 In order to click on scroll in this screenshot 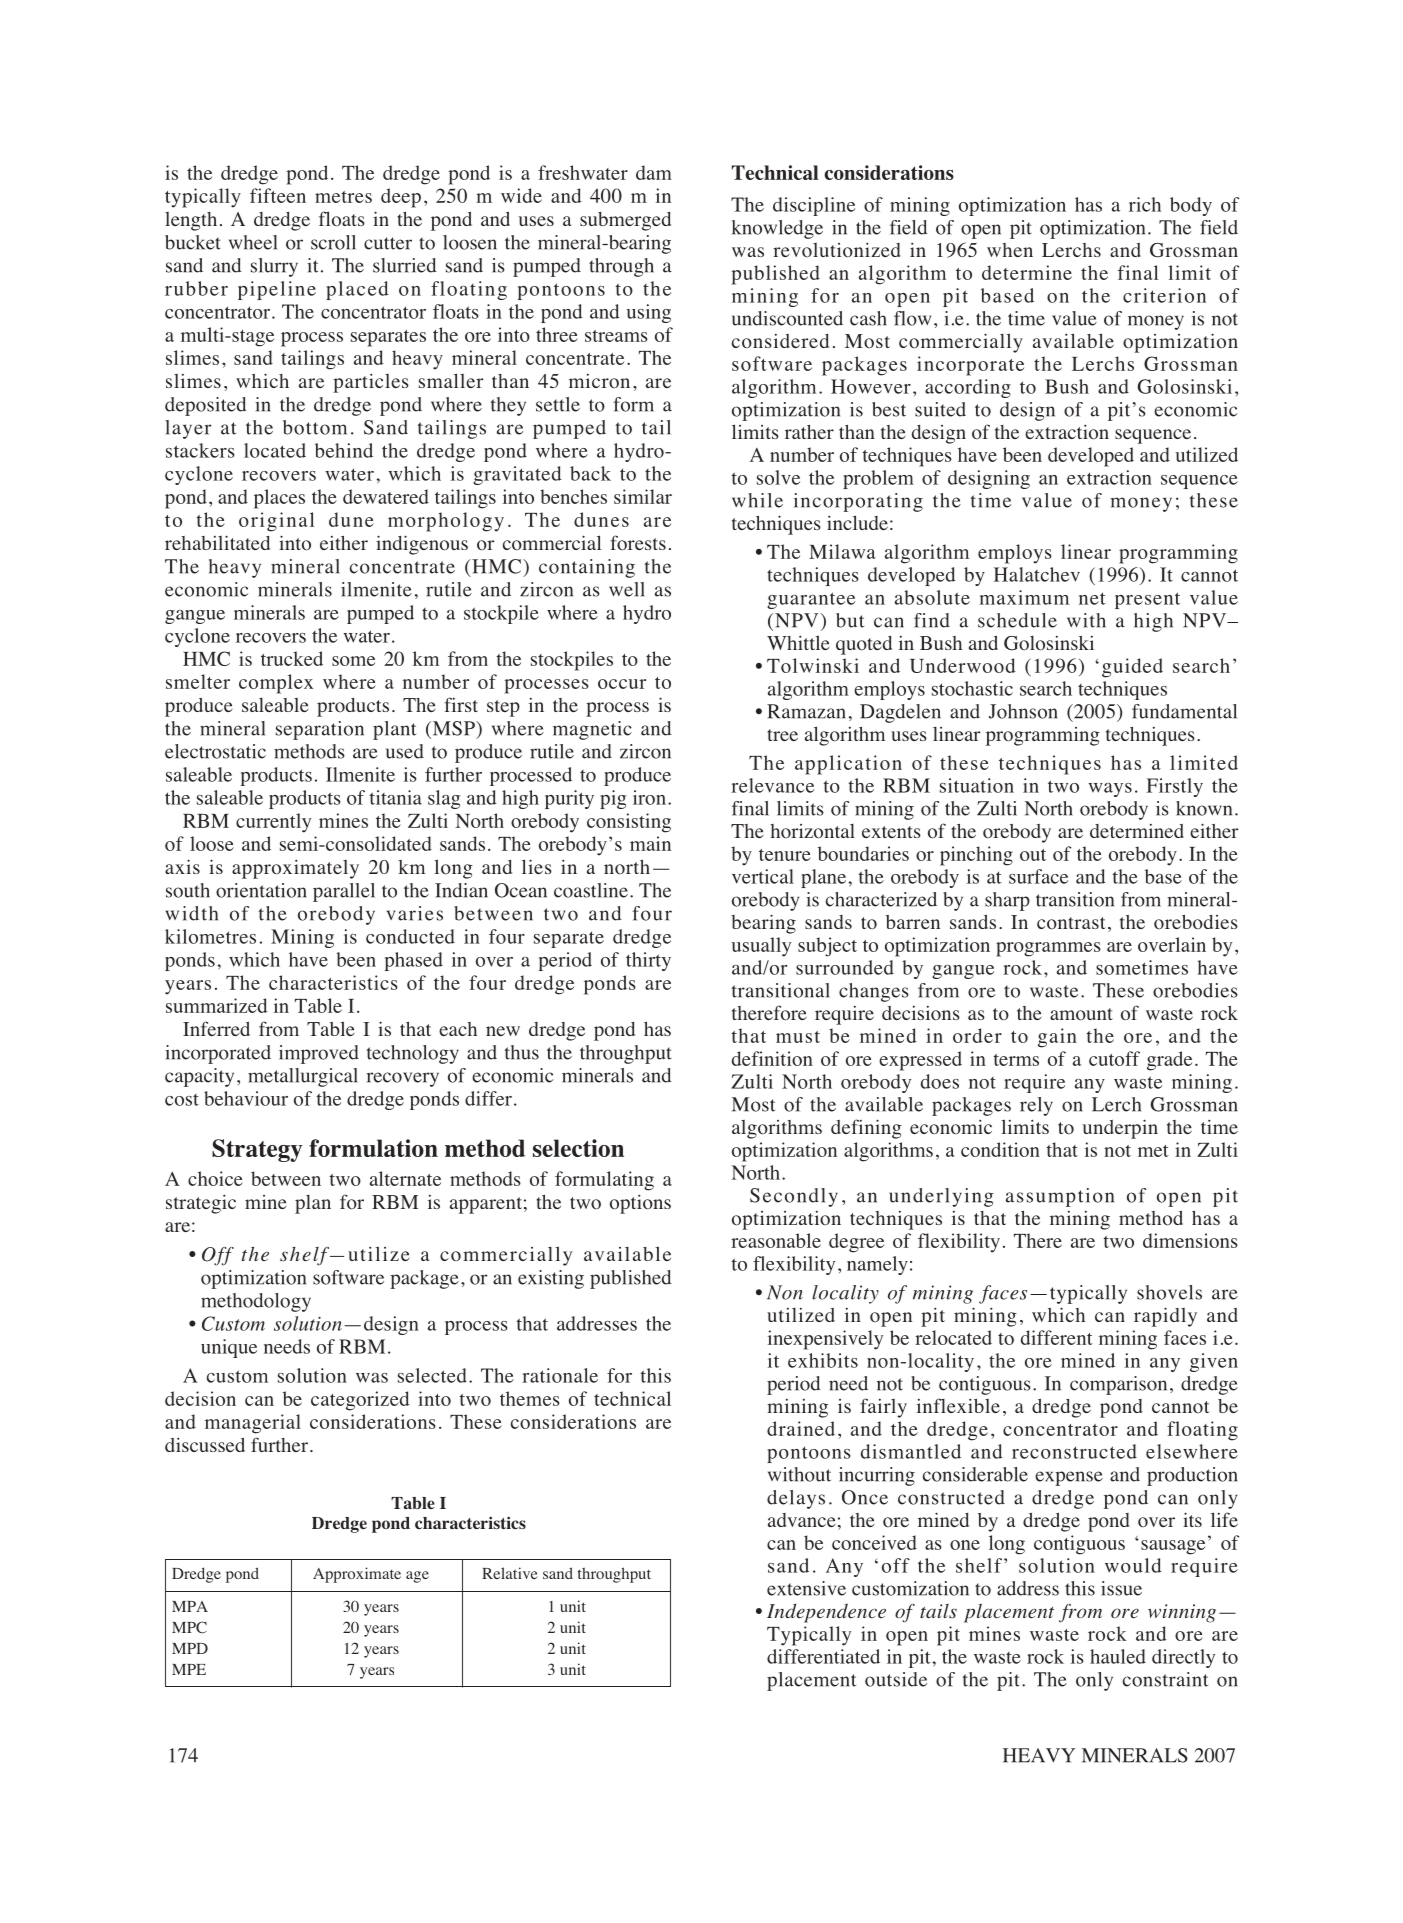, I will do `click(333, 242)`.
